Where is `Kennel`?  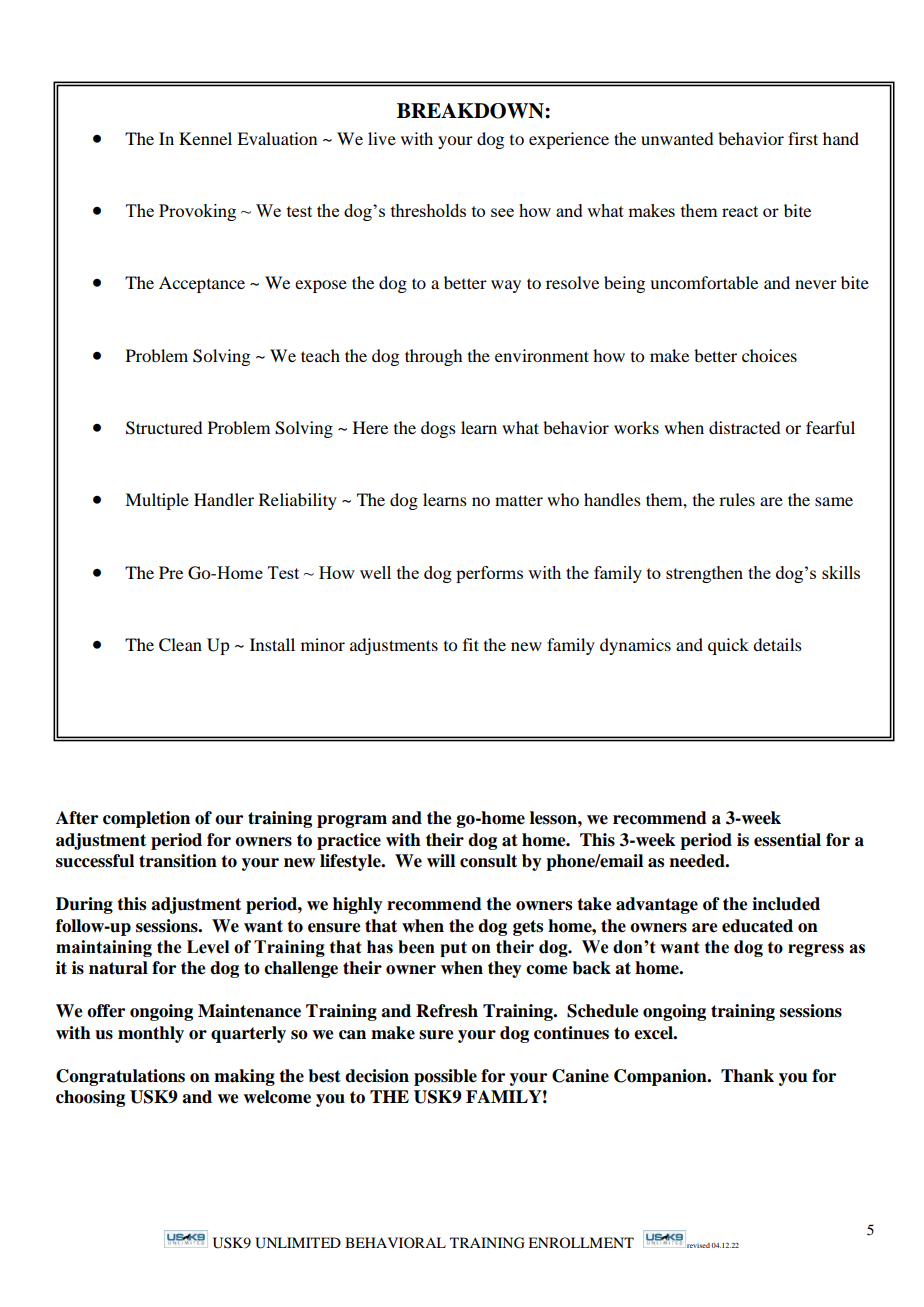
Kennel is located at coordinates (205, 138).
